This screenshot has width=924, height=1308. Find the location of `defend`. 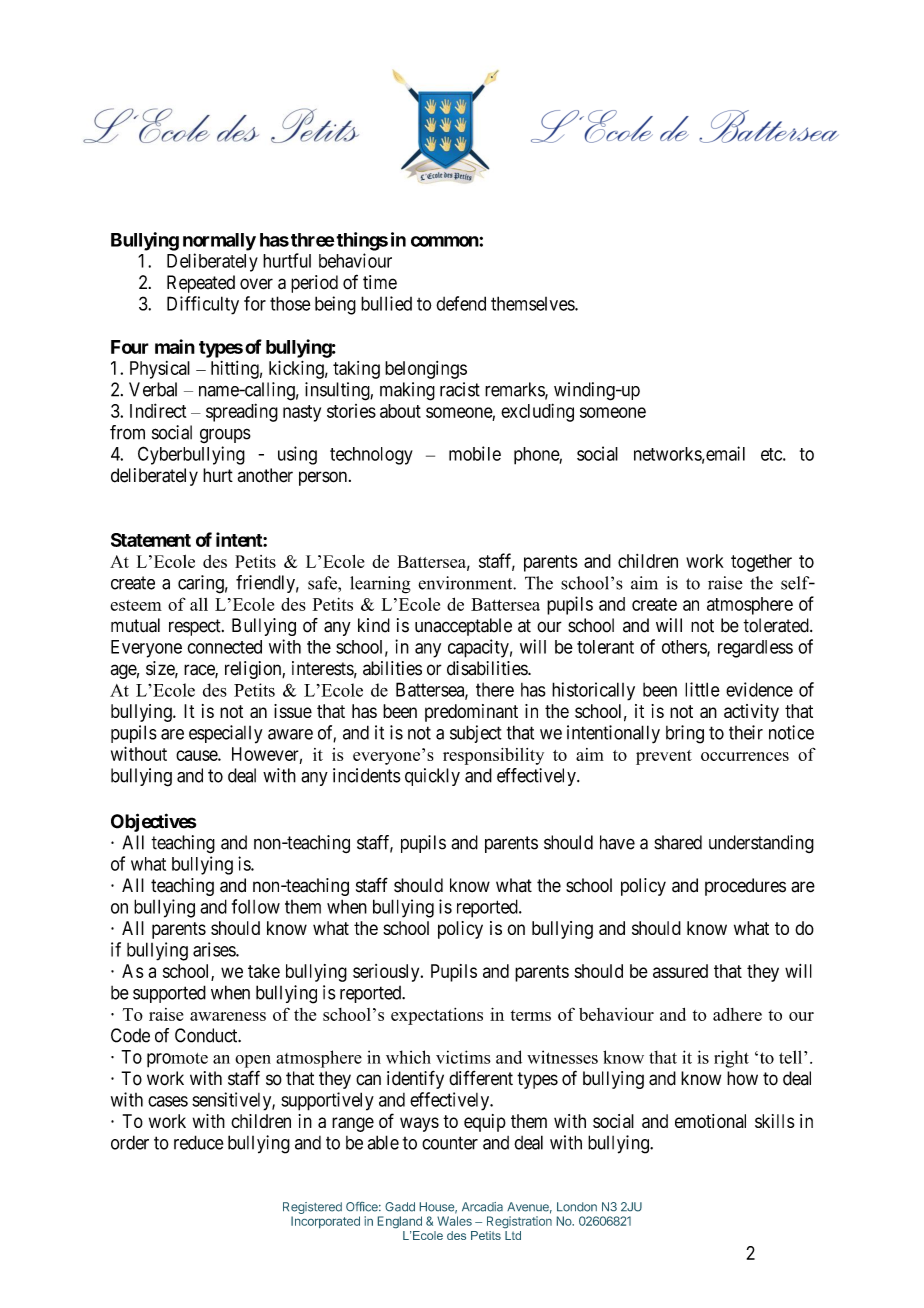

defend is located at coordinates (461, 303).
